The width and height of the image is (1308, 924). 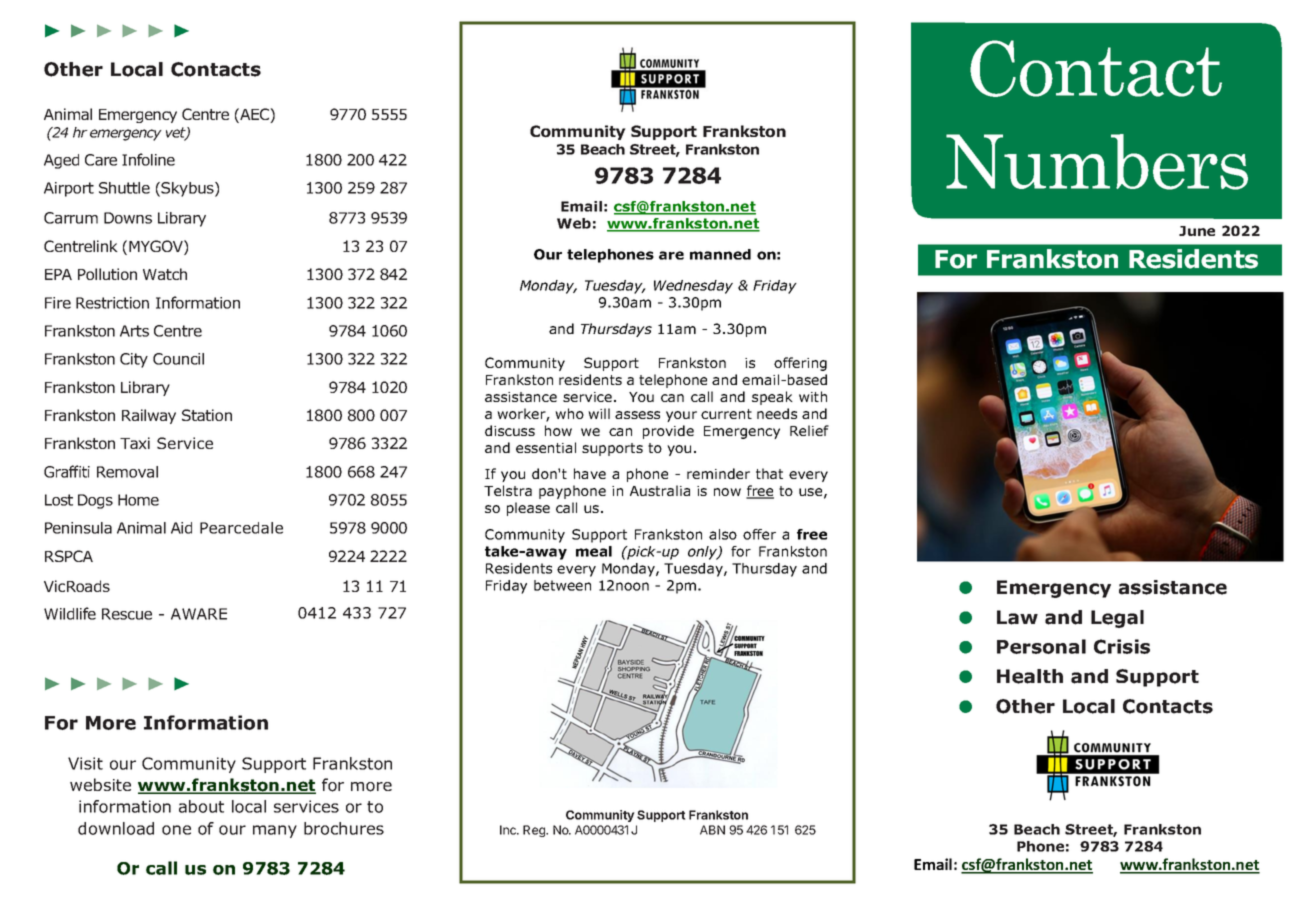 I want to click on manned, so click(x=720, y=254).
